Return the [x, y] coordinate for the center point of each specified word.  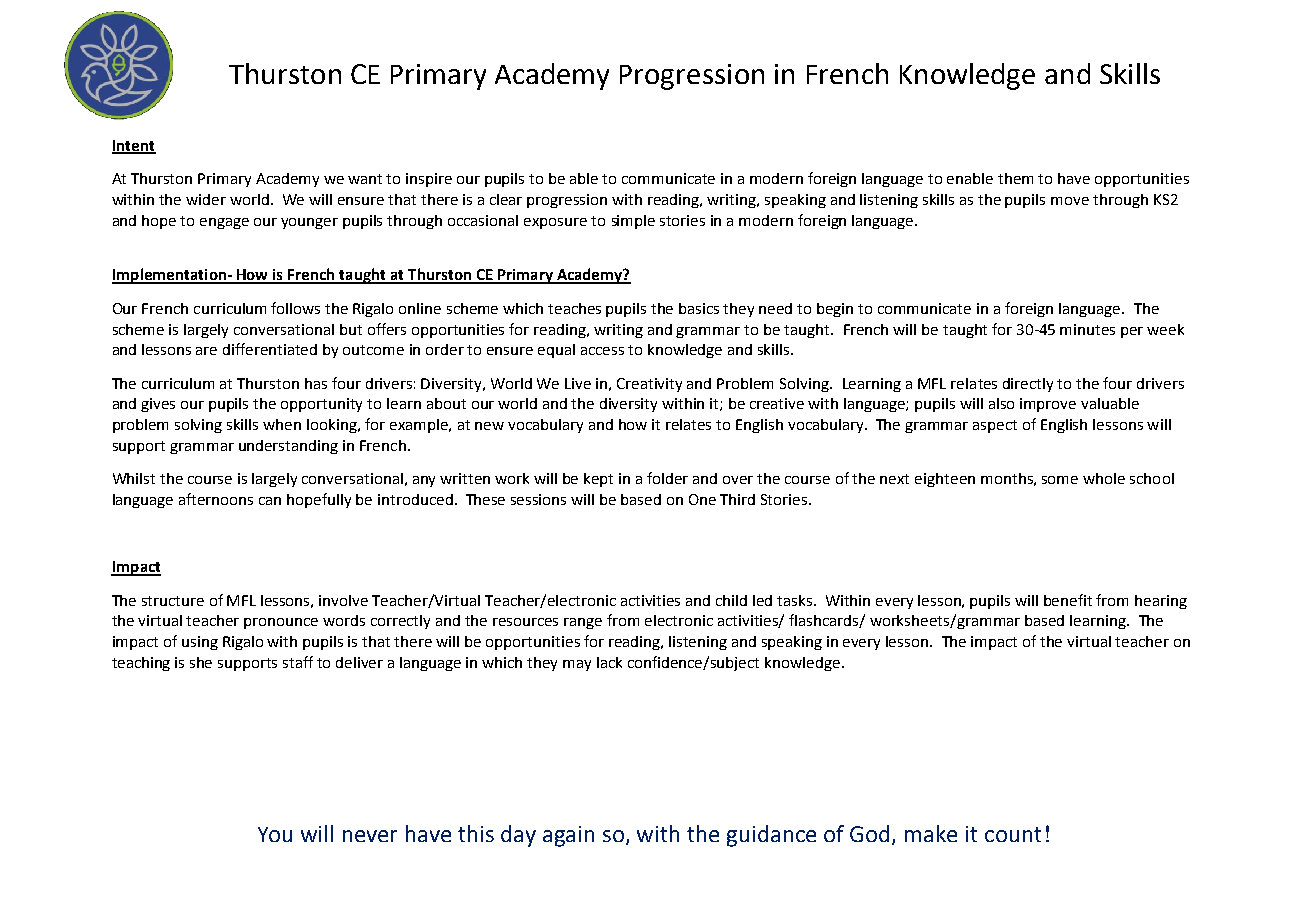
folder [667, 478]
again [568, 836]
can [270, 501]
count [1013, 834]
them [1015, 178]
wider [206, 199]
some [1060, 480]
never [370, 836]
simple [633, 222]
